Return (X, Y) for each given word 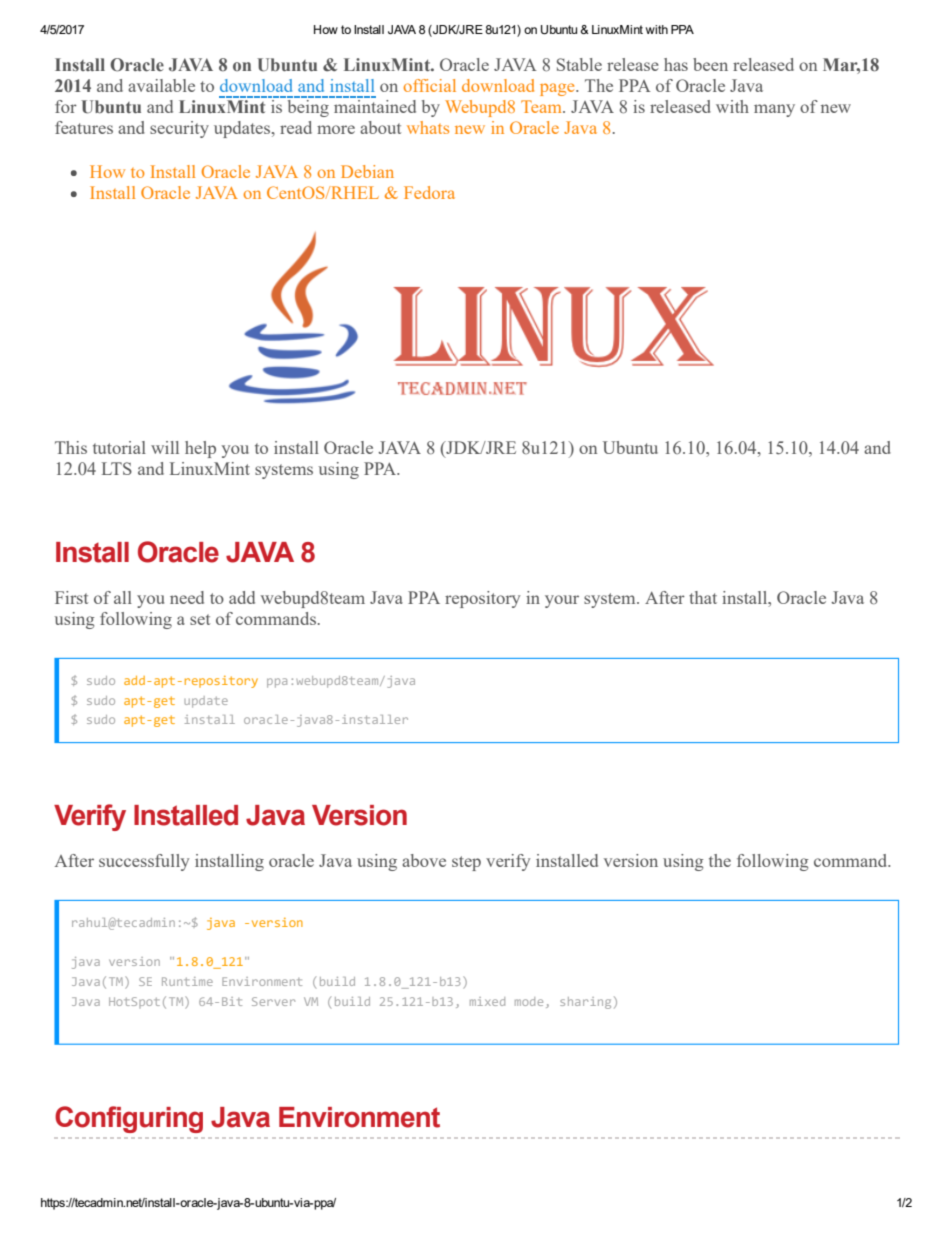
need (187, 597)
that (703, 597)
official (429, 85)
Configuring (129, 1119)
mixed (487, 1001)
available (161, 85)
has (676, 64)
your (562, 601)
